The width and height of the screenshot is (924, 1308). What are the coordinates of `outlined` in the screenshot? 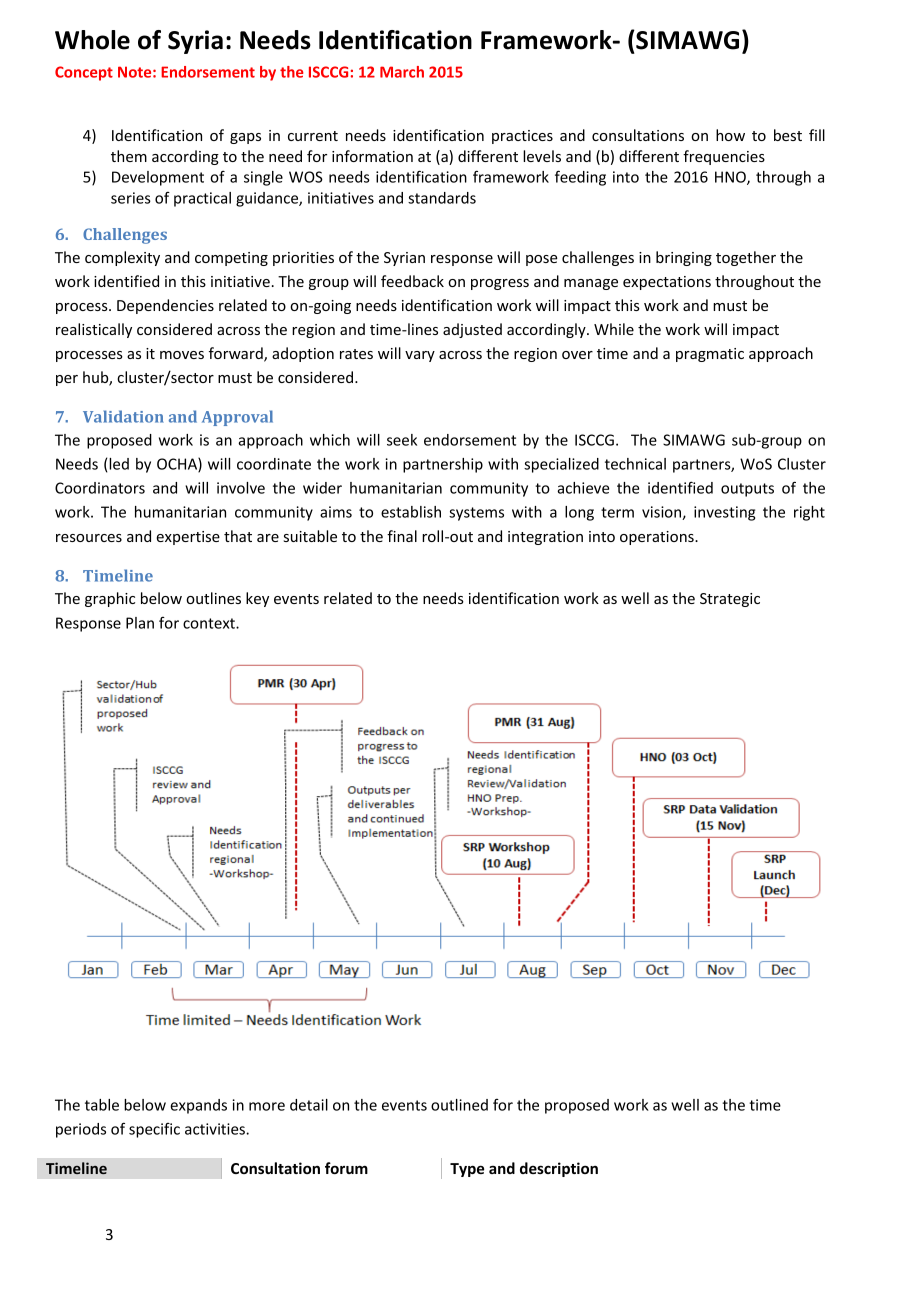 It's located at (459, 1105).
